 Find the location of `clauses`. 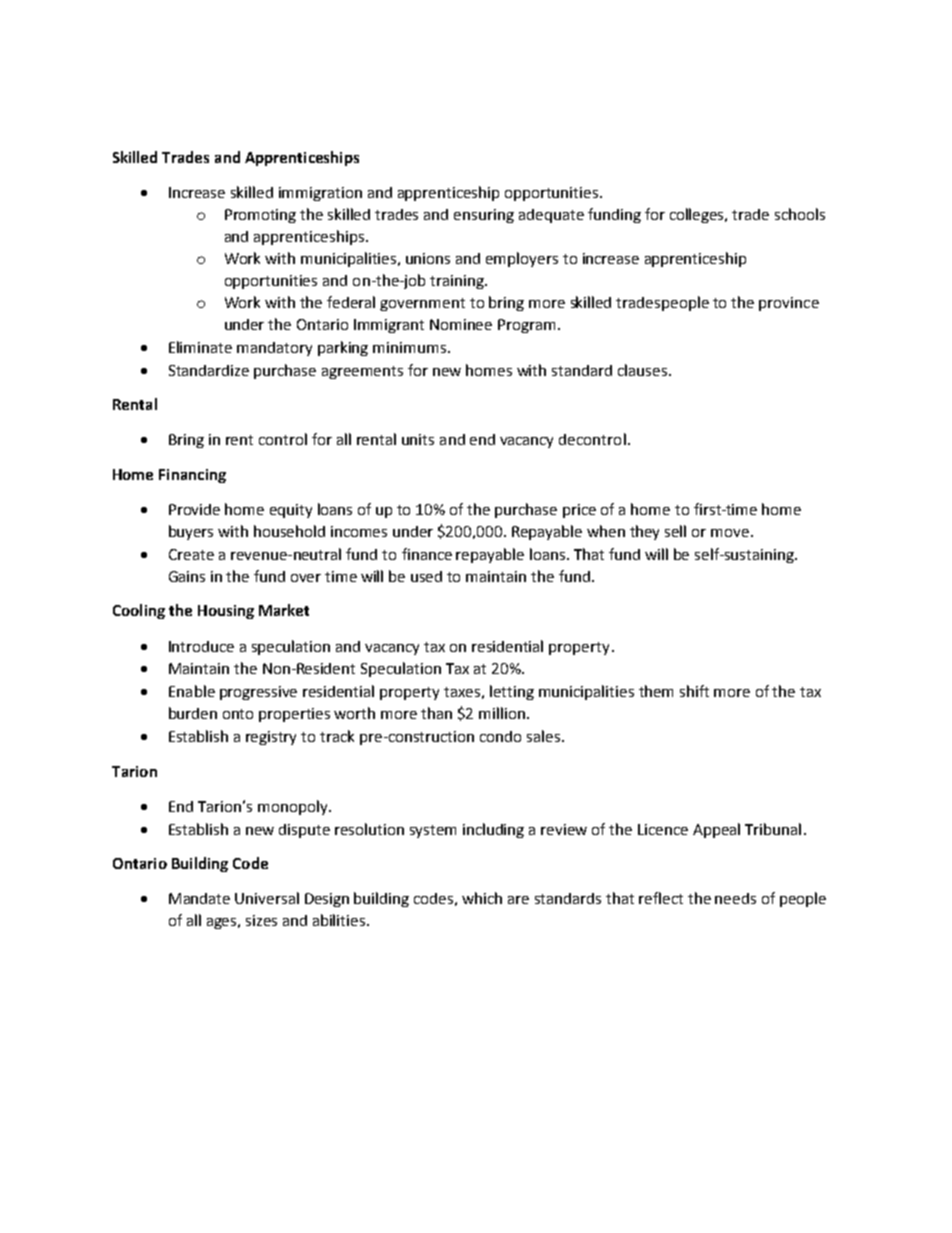

clauses is located at coordinates (642, 370).
